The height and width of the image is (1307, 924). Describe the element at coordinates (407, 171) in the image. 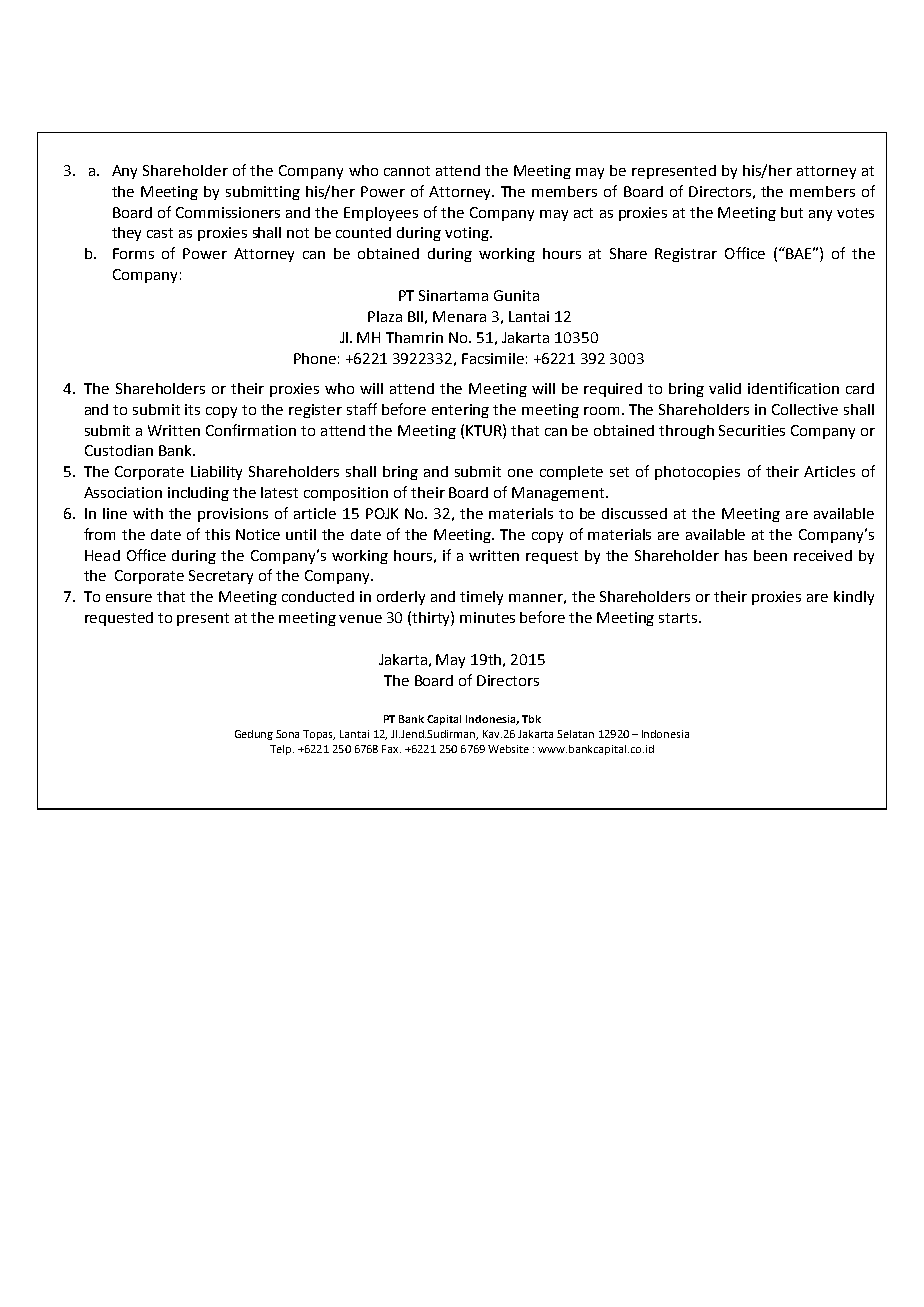

I see `cannot` at that location.
